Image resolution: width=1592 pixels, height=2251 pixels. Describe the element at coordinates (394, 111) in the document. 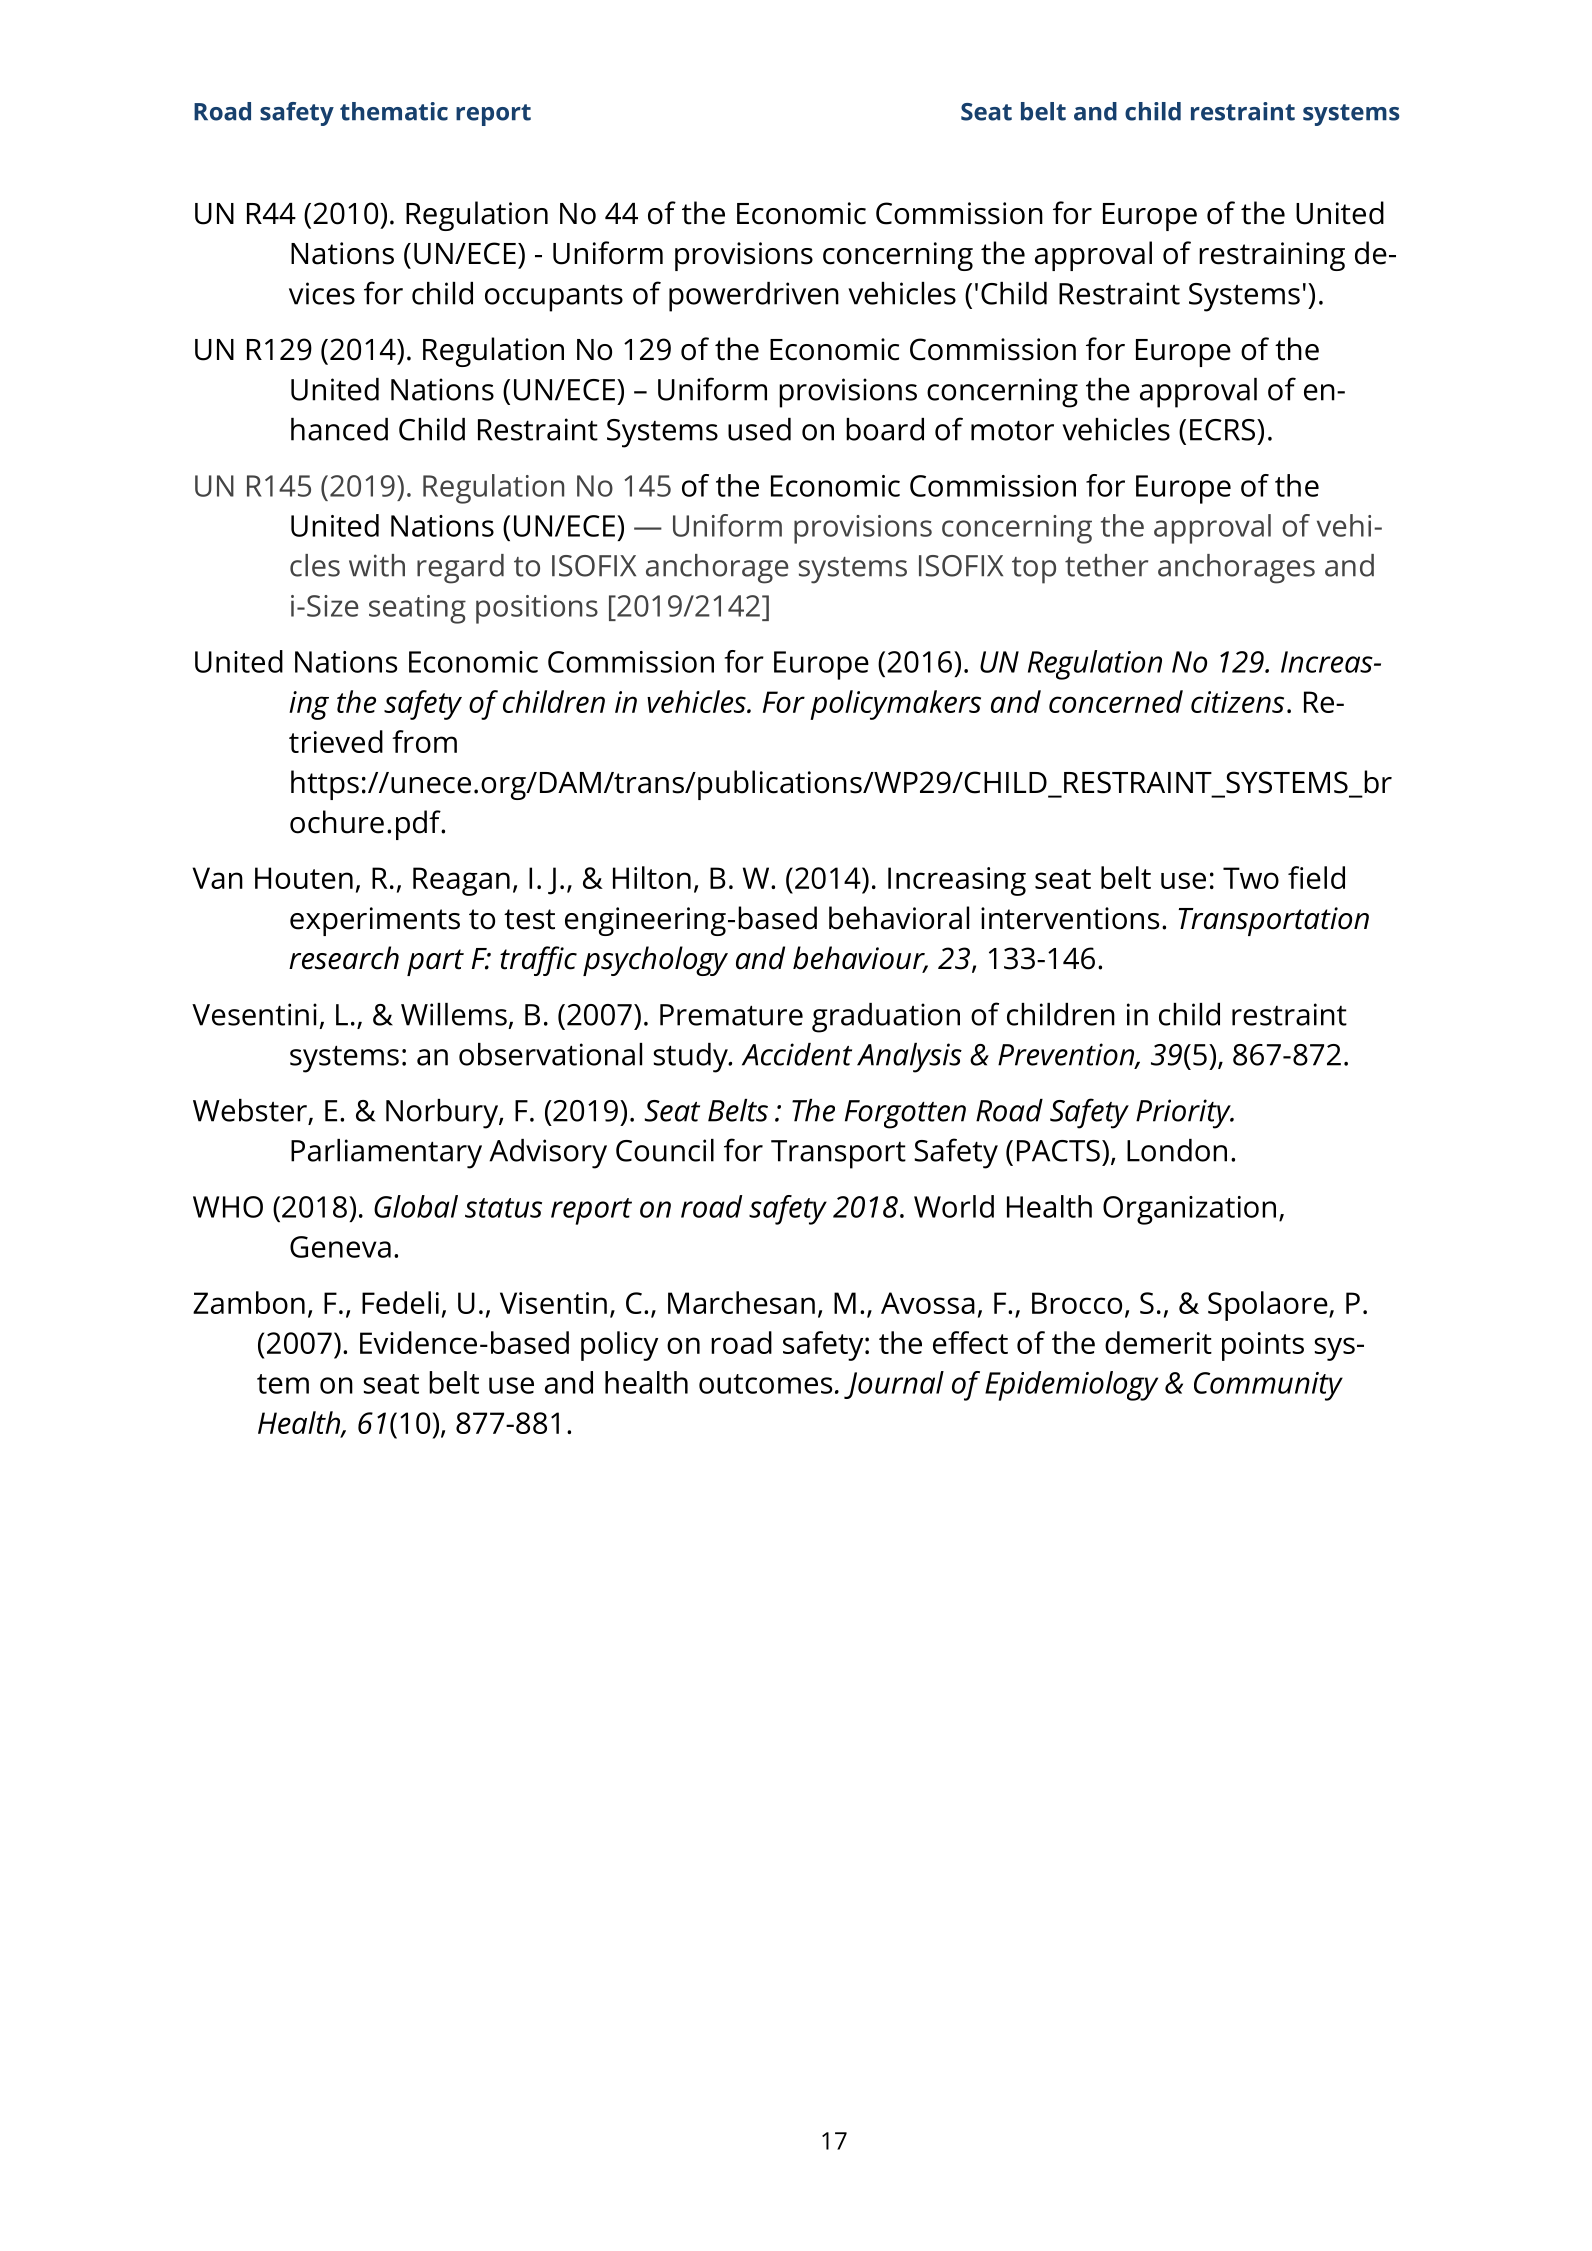

I see `thematic` at that location.
